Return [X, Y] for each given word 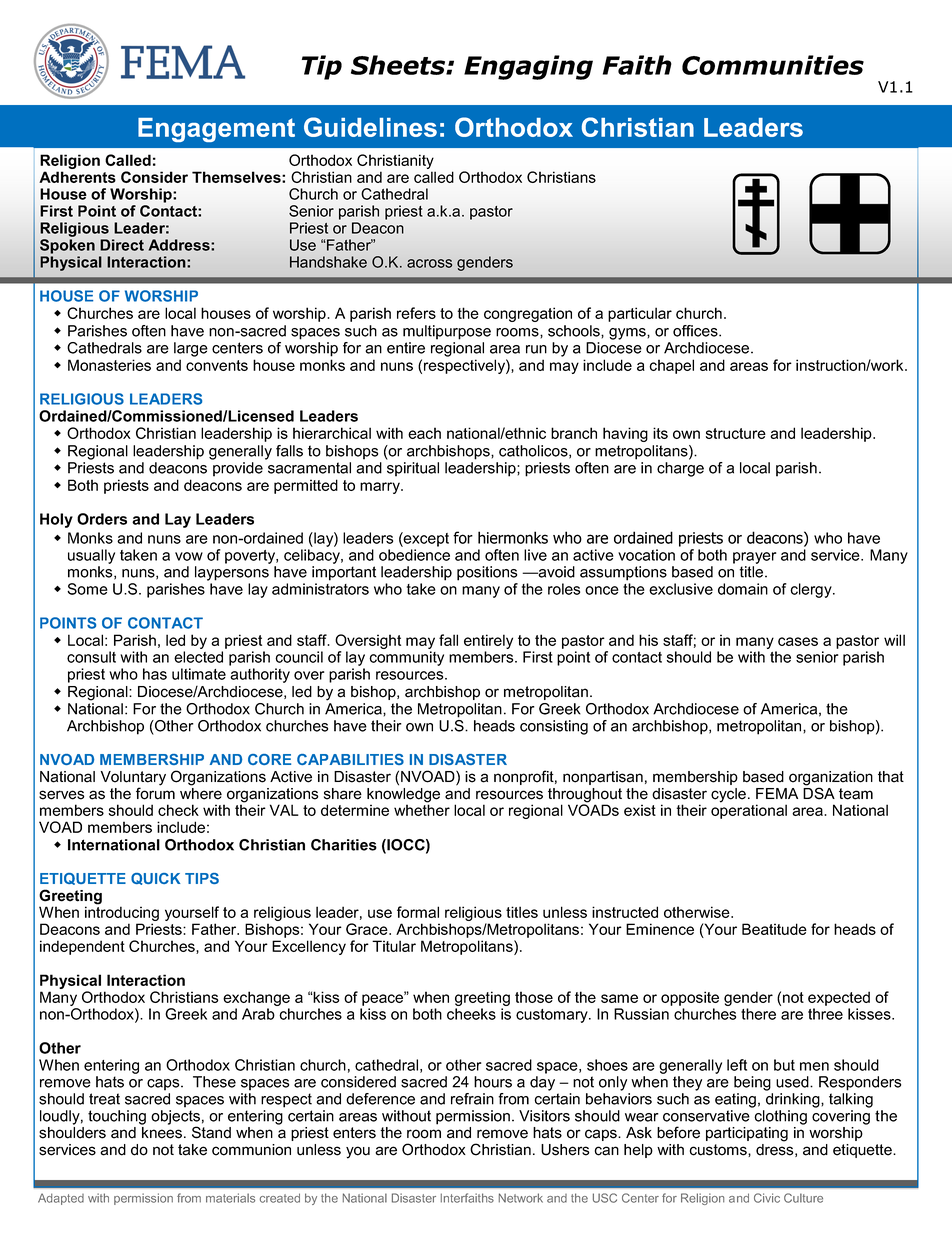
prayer [754, 558]
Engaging [528, 67]
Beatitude [774, 929]
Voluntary [133, 779]
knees [162, 1133]
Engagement [216, 130]
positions [487, 573]
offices [696, 331]
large [191, 349]
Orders [102, 519]
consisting [554, 727]
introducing [122, 914]
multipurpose [447, 332]
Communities [773, 65]
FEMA [777, 793]
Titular [394, 946]
